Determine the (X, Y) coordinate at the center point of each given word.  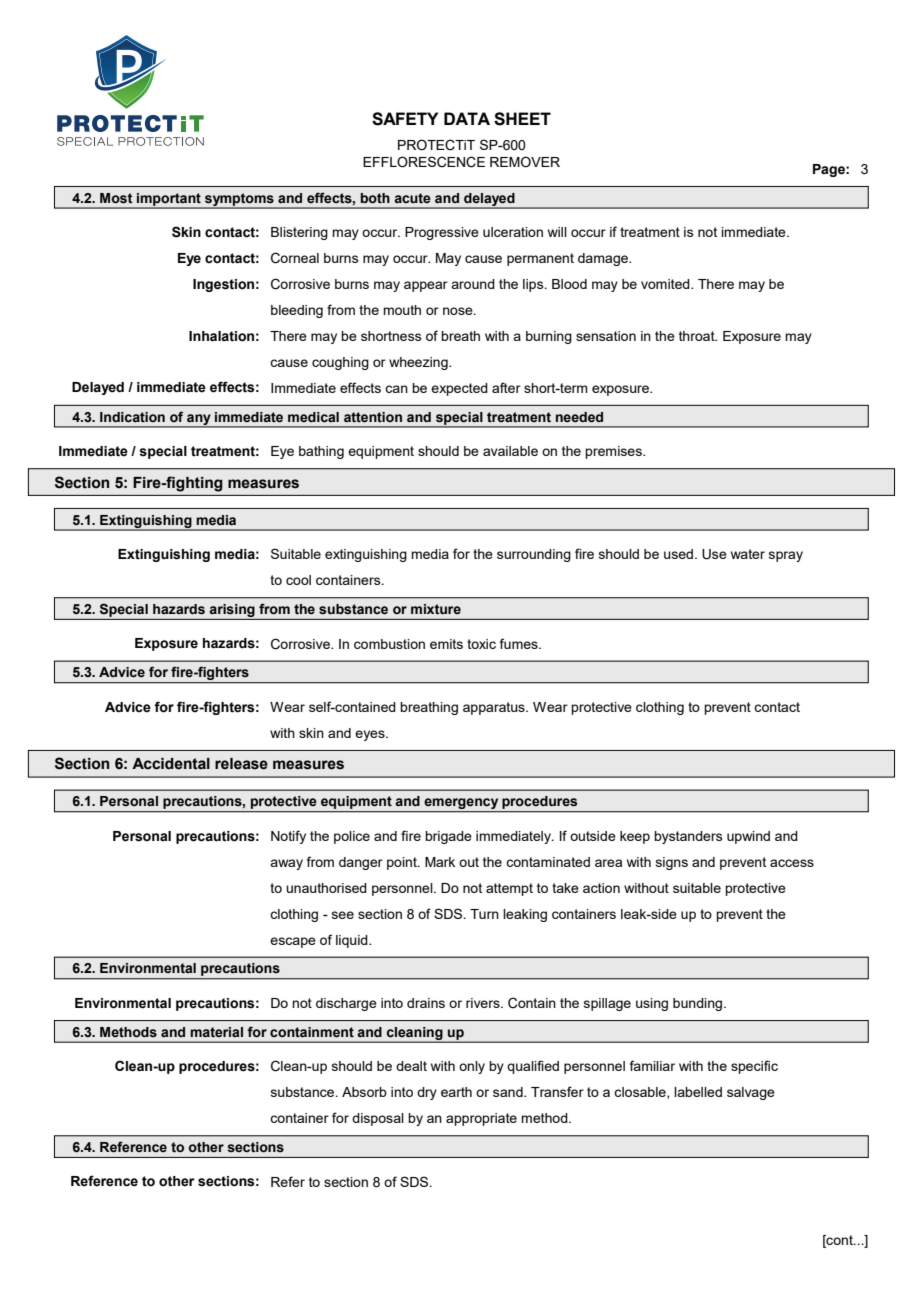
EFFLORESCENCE (424, 162)
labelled (698, 1092)
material (216, 1032)
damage (604, 259)
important (169, 200)
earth (456, 1092)
